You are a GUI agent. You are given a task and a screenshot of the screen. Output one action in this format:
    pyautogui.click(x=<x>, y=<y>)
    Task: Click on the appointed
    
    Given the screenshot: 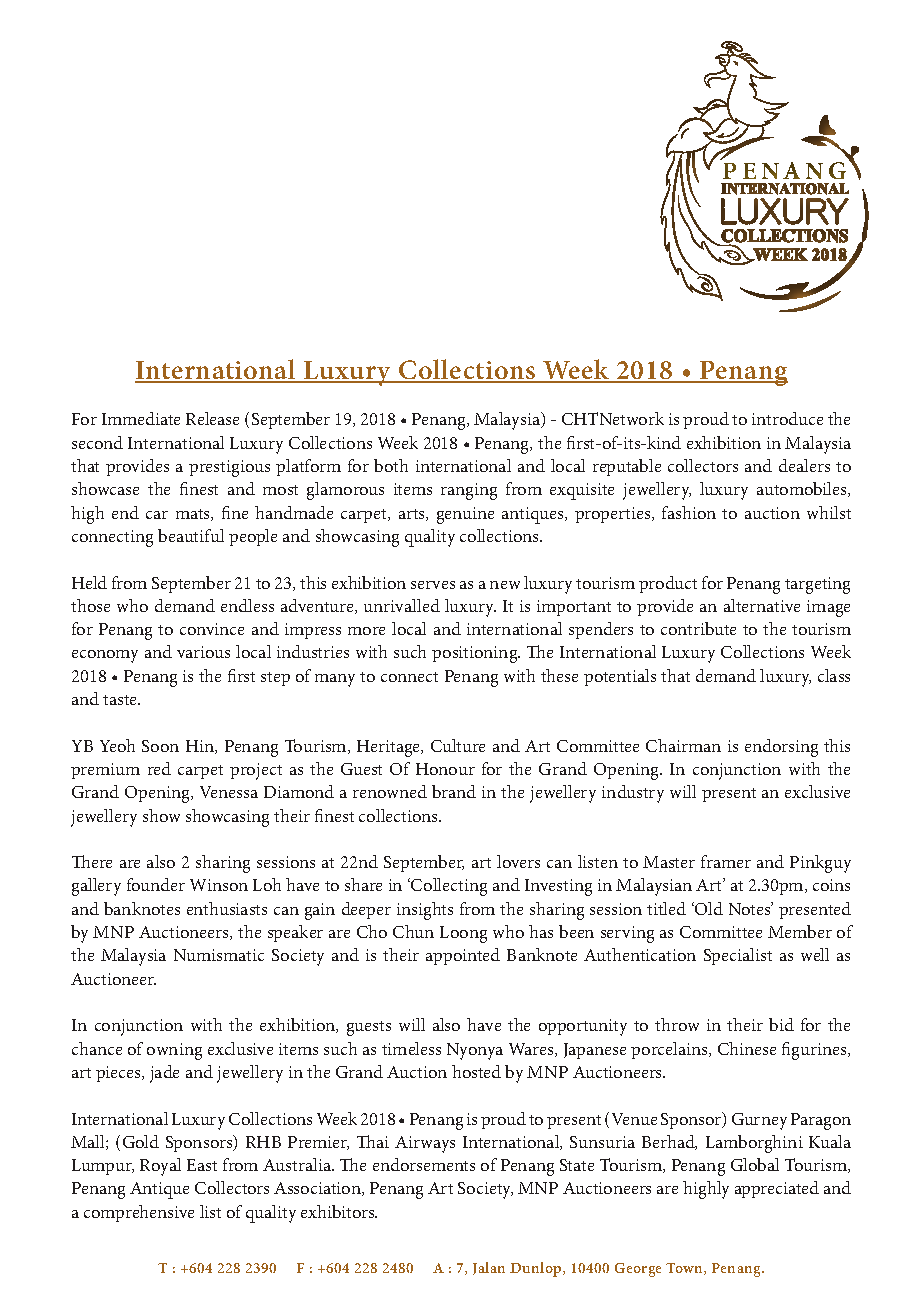 What is the action you would take?
    pyautogui.click(x=463, y=956)
